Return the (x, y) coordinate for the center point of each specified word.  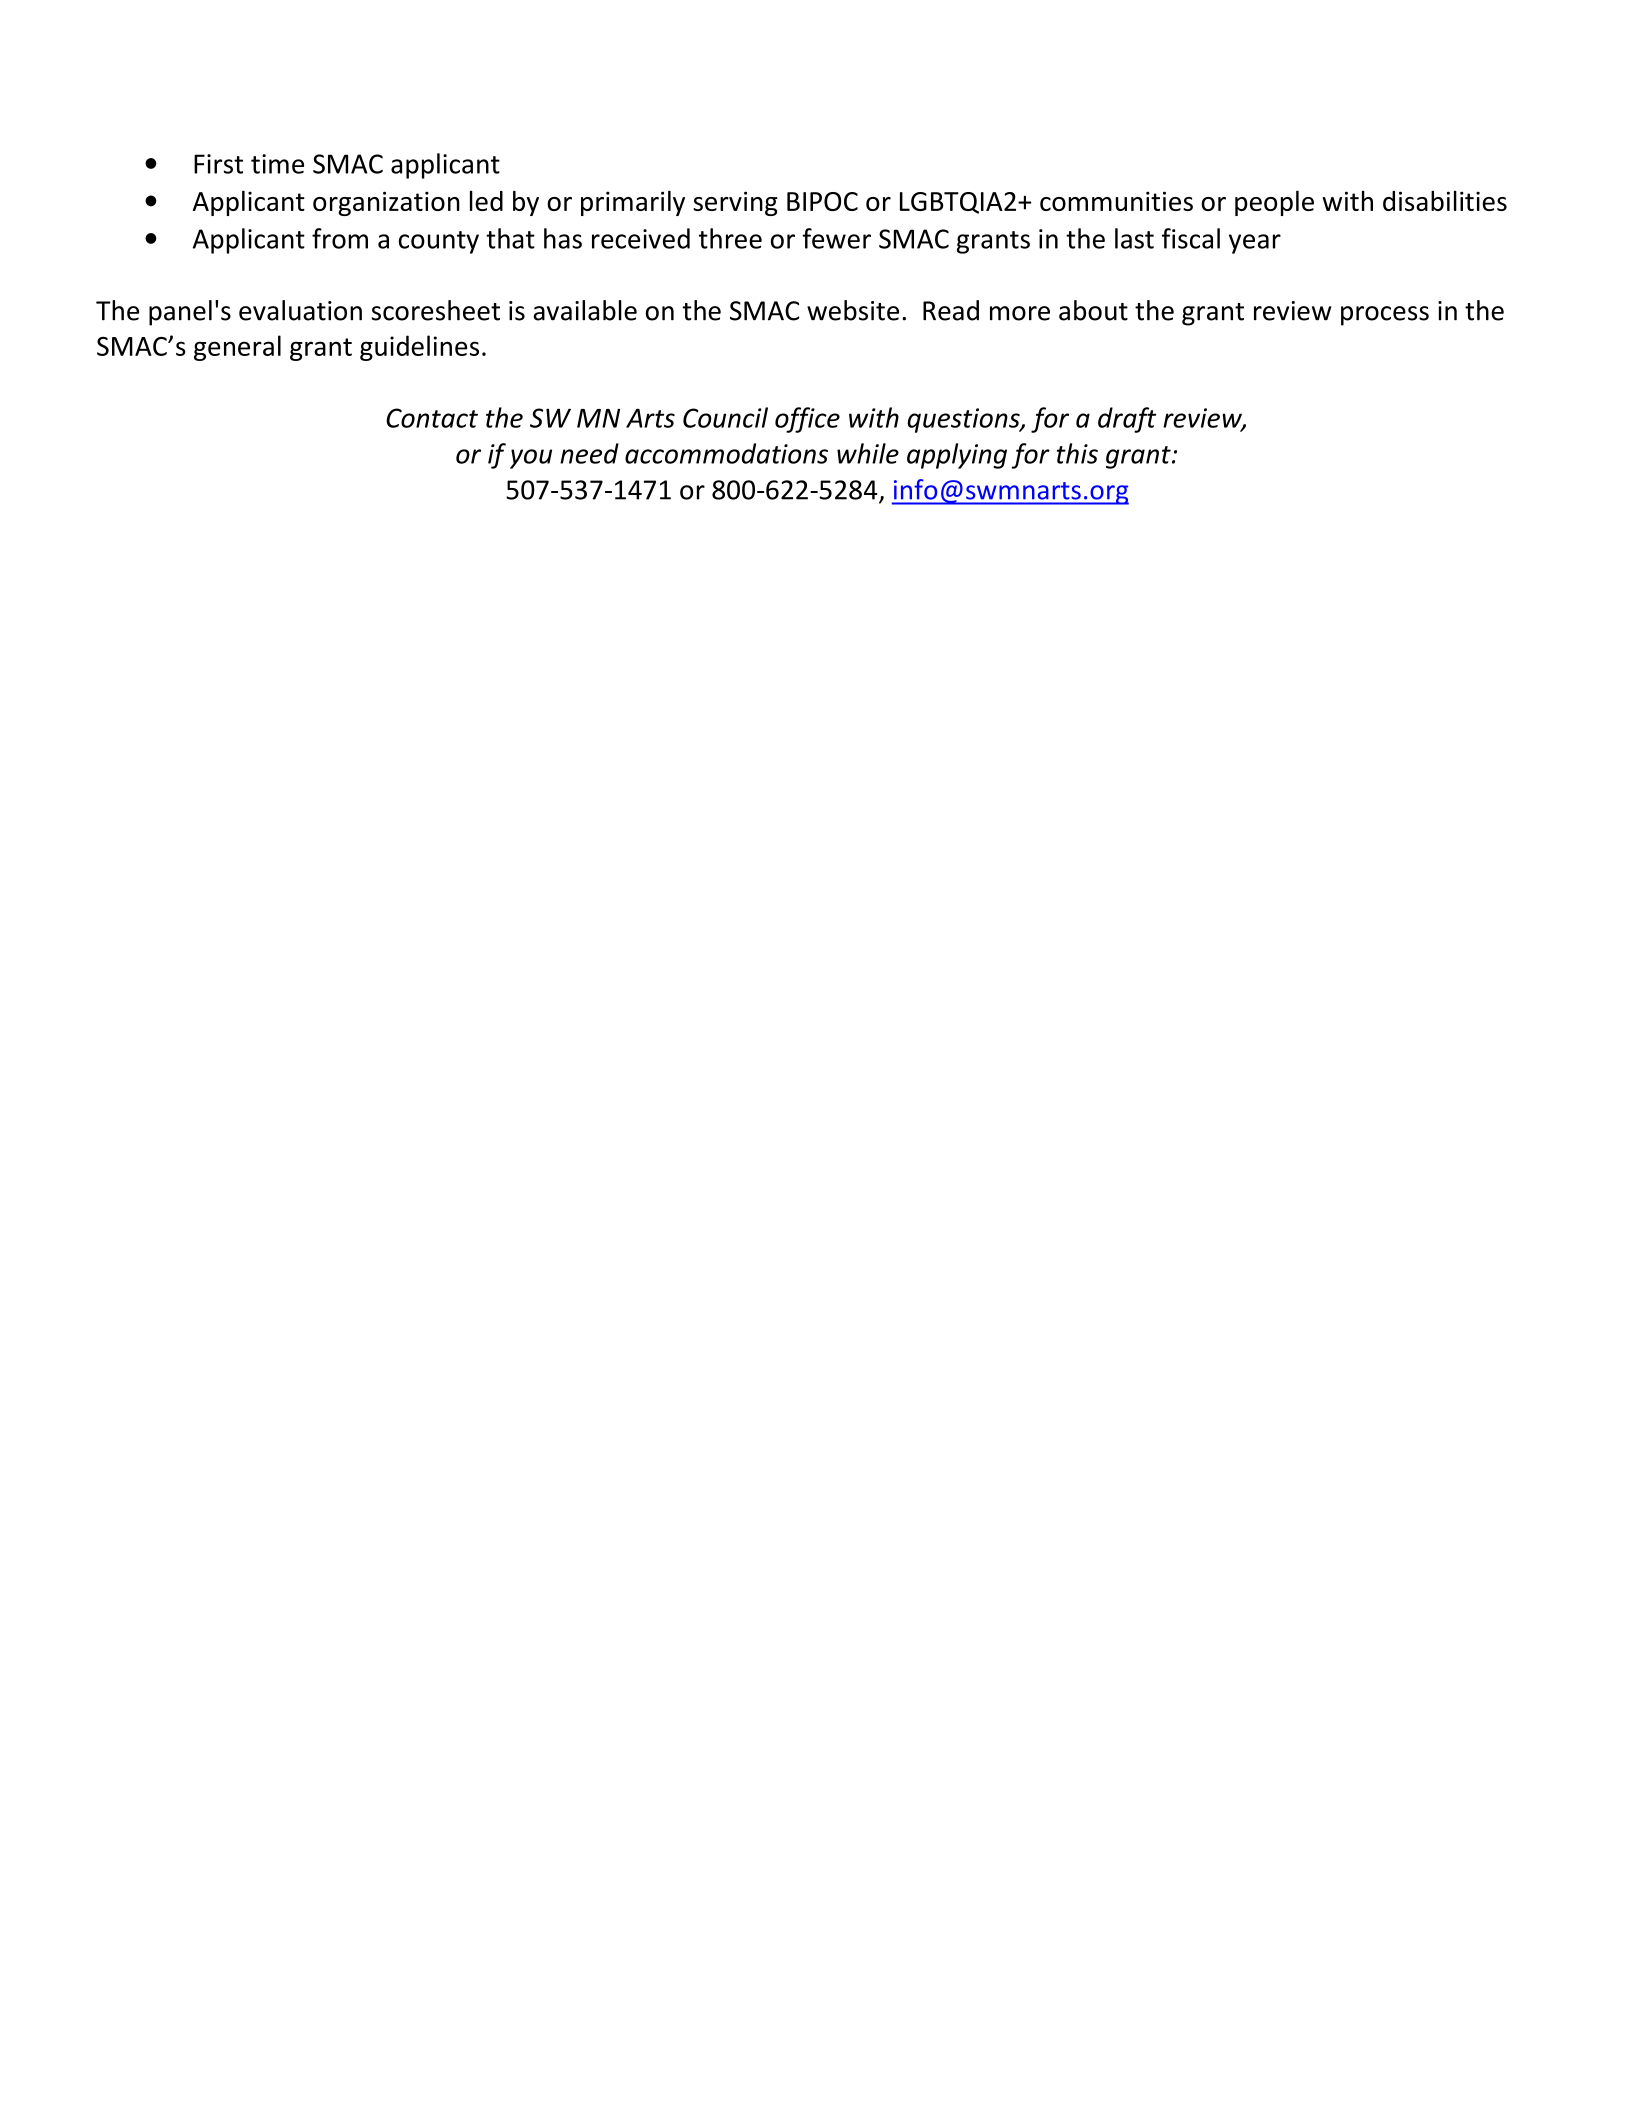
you (531, 459)
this (1077, 453)
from (340, 238)
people (1274, 203)
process (1385, 316)
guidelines (419, 348)
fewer (836, 238)
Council (725, 417)
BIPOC (822, 201)
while (868, 453)
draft (1127, 420)
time (277, 164)
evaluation (300, 310)
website (853, 310)
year (1255, 244)
